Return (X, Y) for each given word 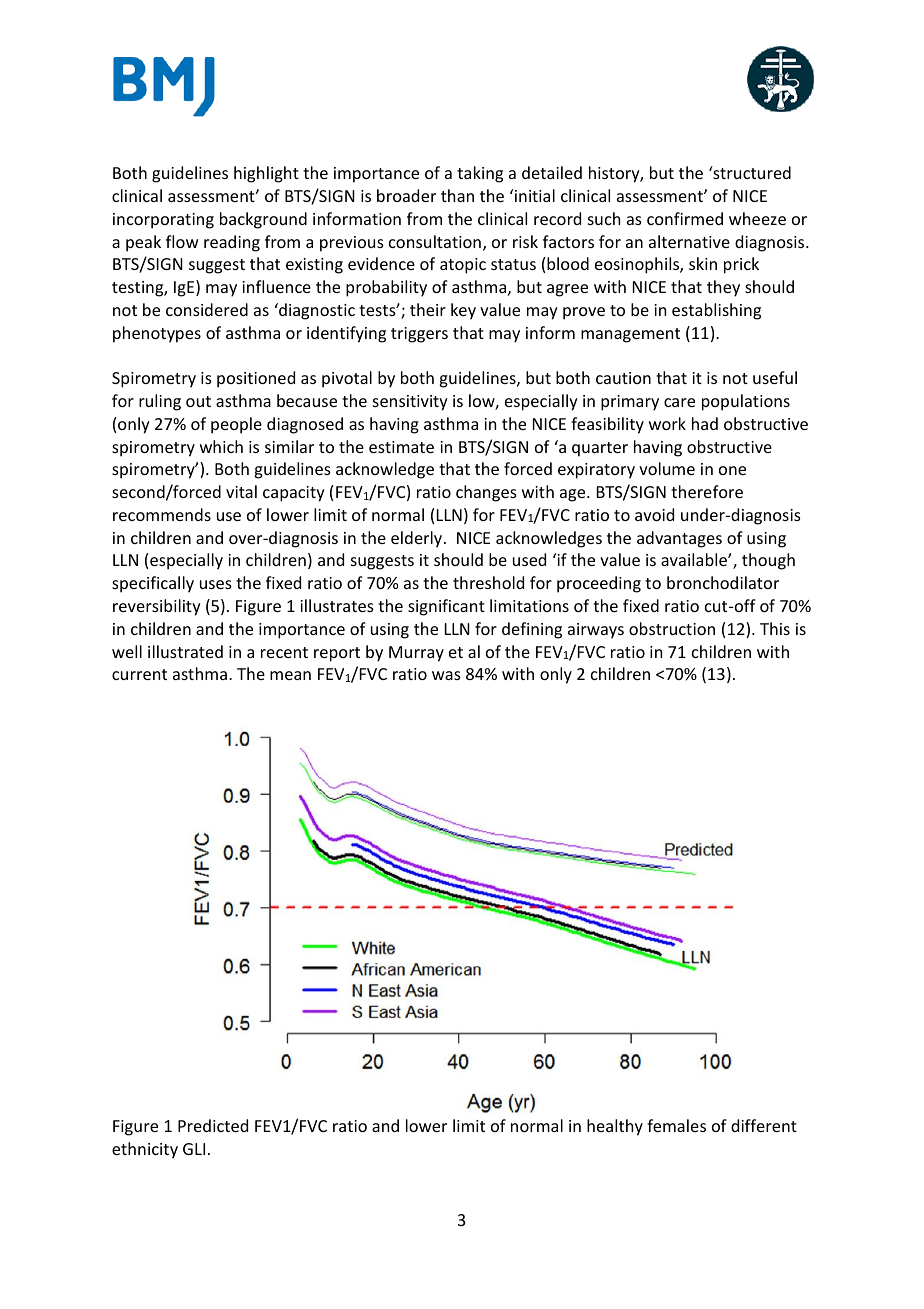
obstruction (672, 628)
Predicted (213, 1125)
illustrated (185, 651)
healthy (615, 1127)
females (676, 1125)
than (457, 195)
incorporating (163, 221)
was (446, 675)
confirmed (685, 218)
